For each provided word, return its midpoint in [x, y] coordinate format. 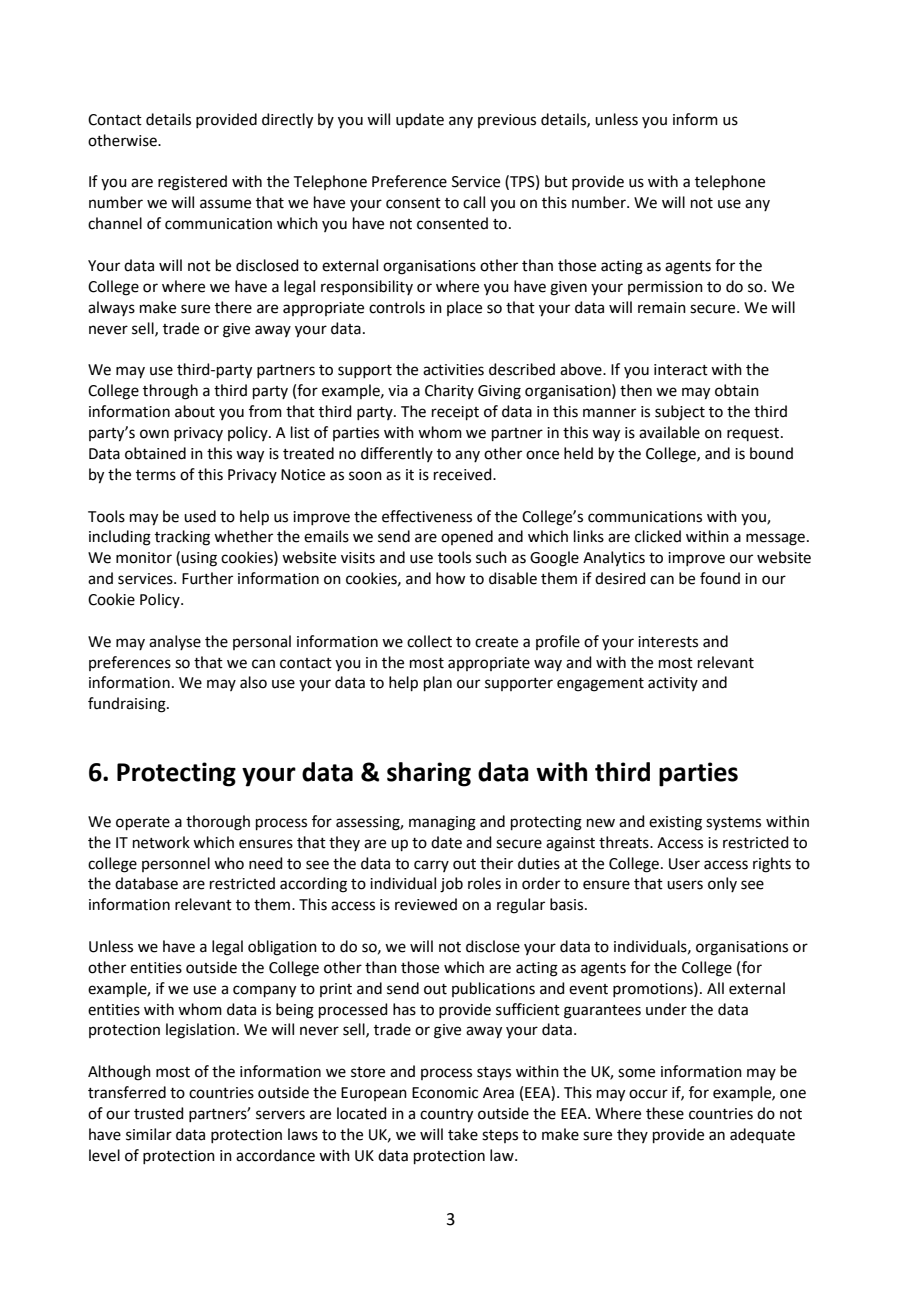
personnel [176, 864]
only [722, 884]
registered [192, 183]
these [665, 1113]
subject [680, 412]
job [451, 885]
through [170, 392]
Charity [449, 391]
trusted [159, 1113]
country [446, 1116]
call [474, 202]
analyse [175, 642]
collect [429, 641]
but [556, 181]
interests [668, 642]
